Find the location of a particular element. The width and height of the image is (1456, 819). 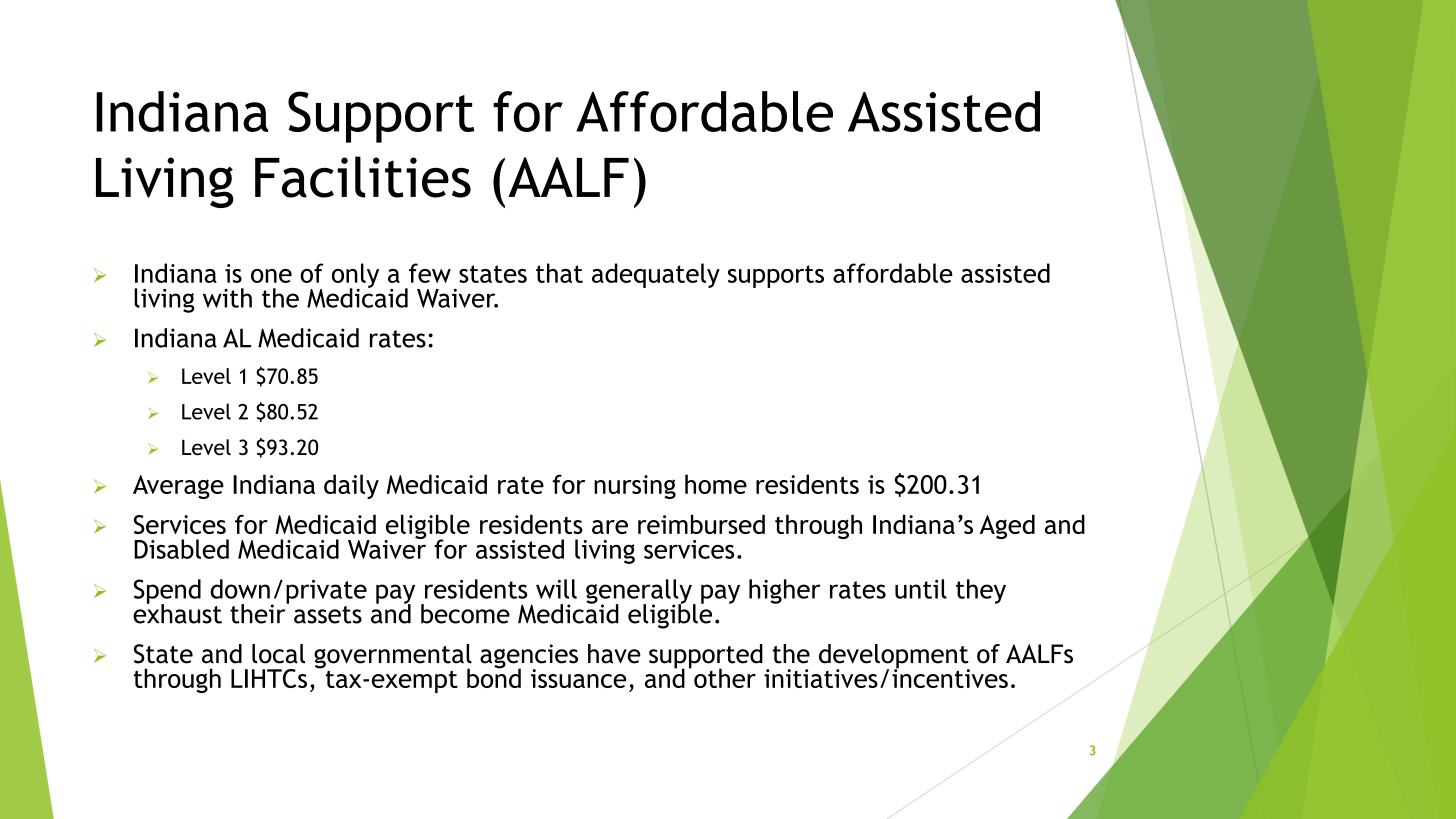

development is located at coordinates (894, 657).
